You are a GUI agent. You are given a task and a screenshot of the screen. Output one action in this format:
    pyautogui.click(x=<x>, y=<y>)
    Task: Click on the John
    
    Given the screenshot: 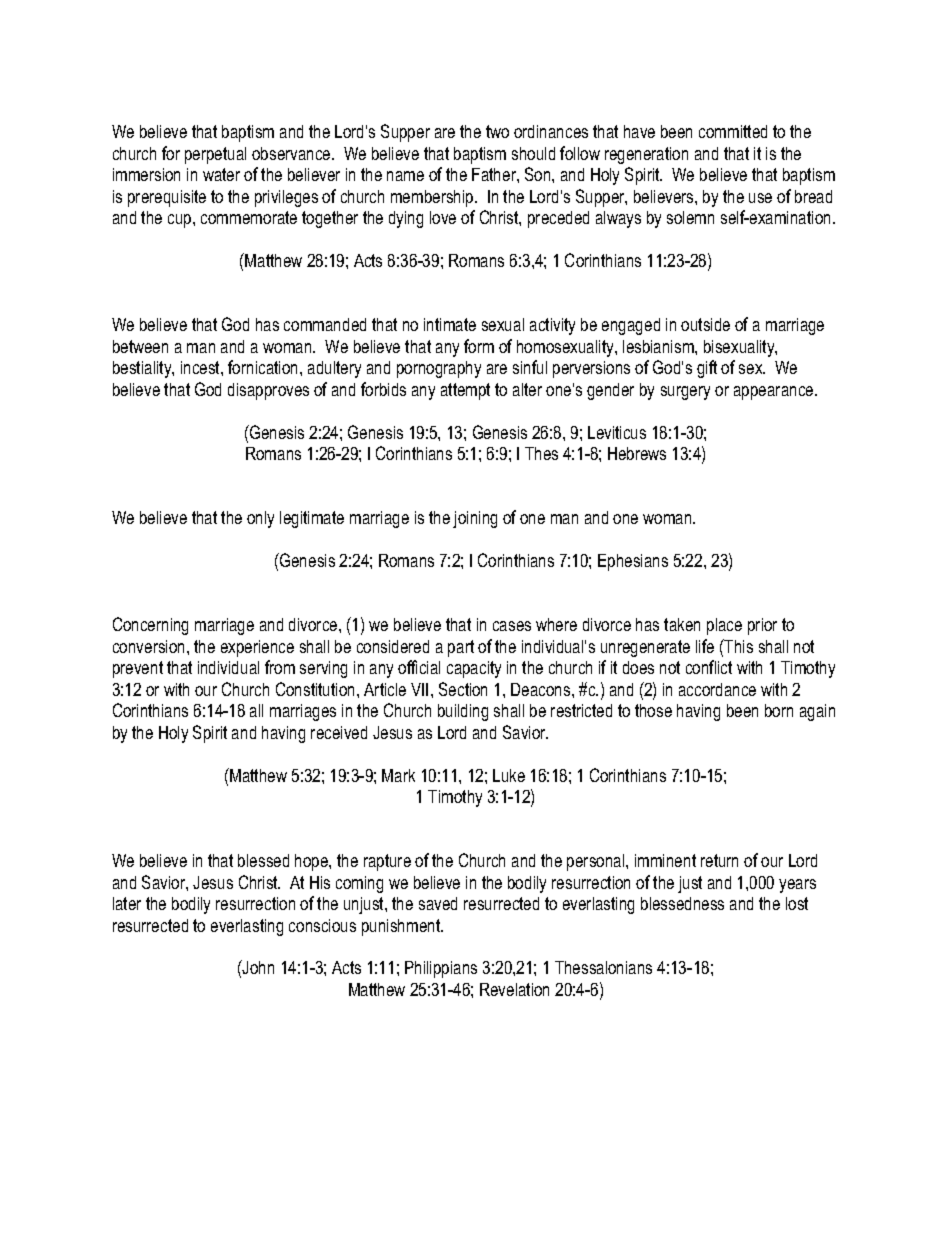 What is the action you would take?
    pyautogui.click(x=257, y=967)
